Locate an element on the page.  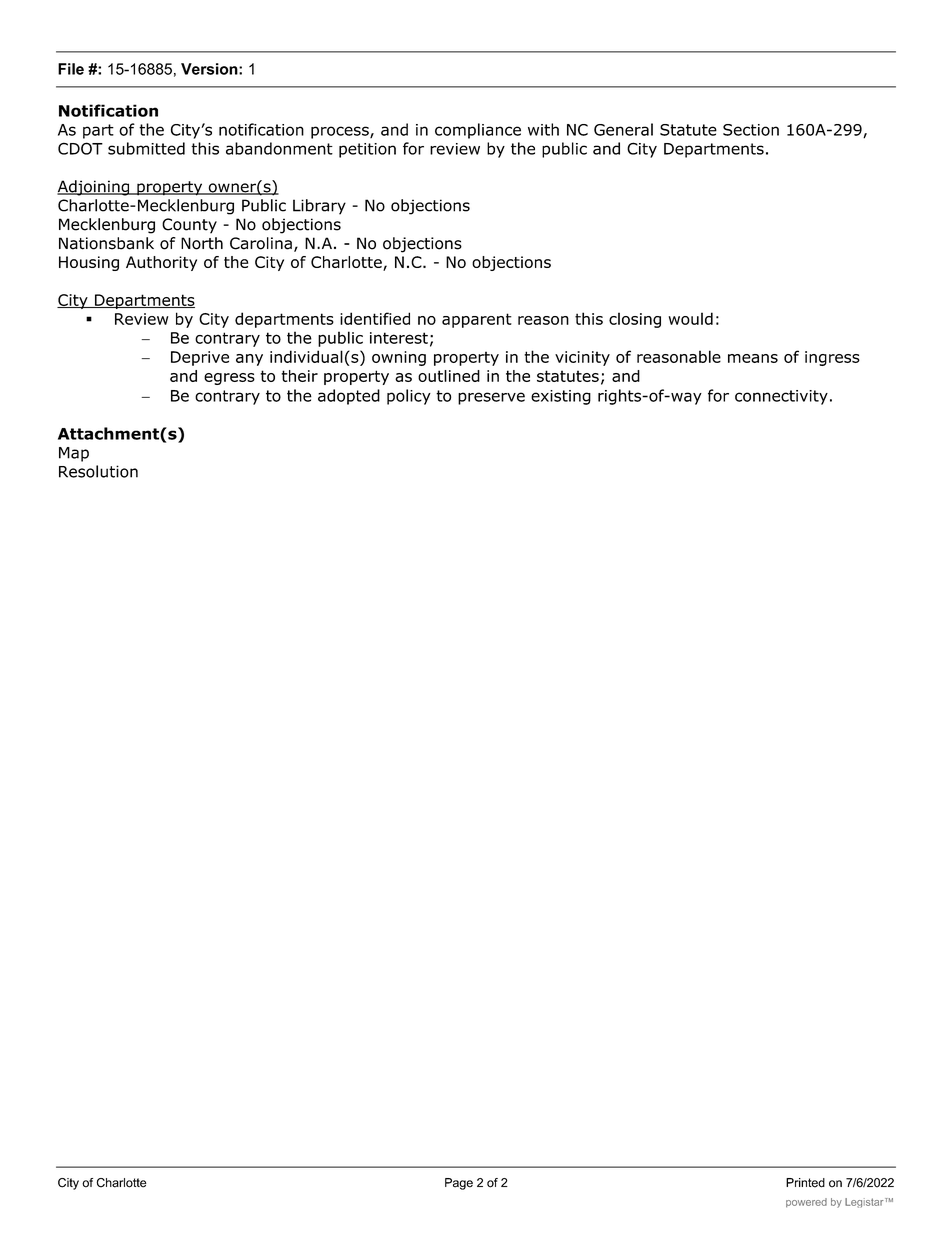
submitted is located at coordinates (146, 148).
